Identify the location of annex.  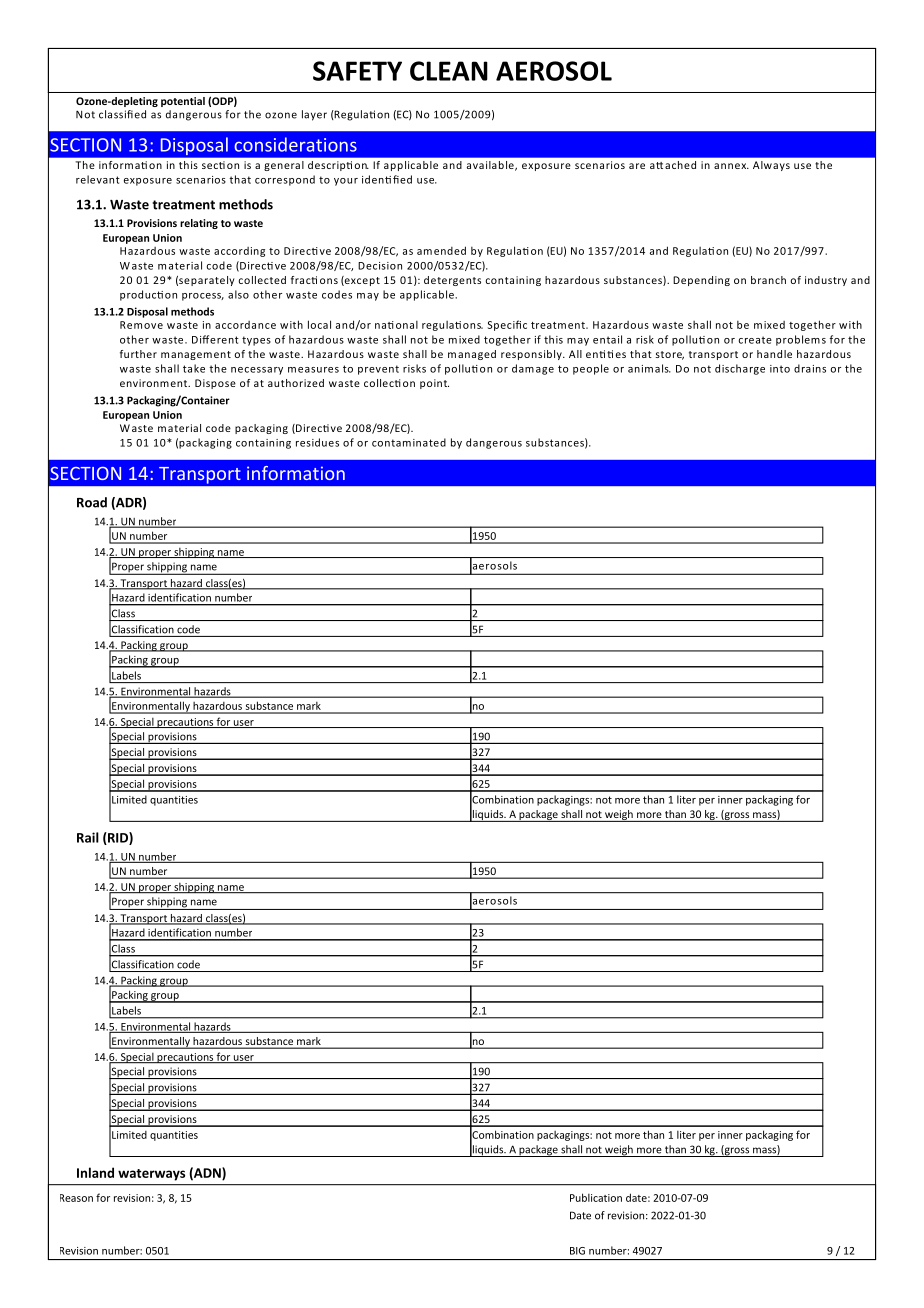
(731, 166).
